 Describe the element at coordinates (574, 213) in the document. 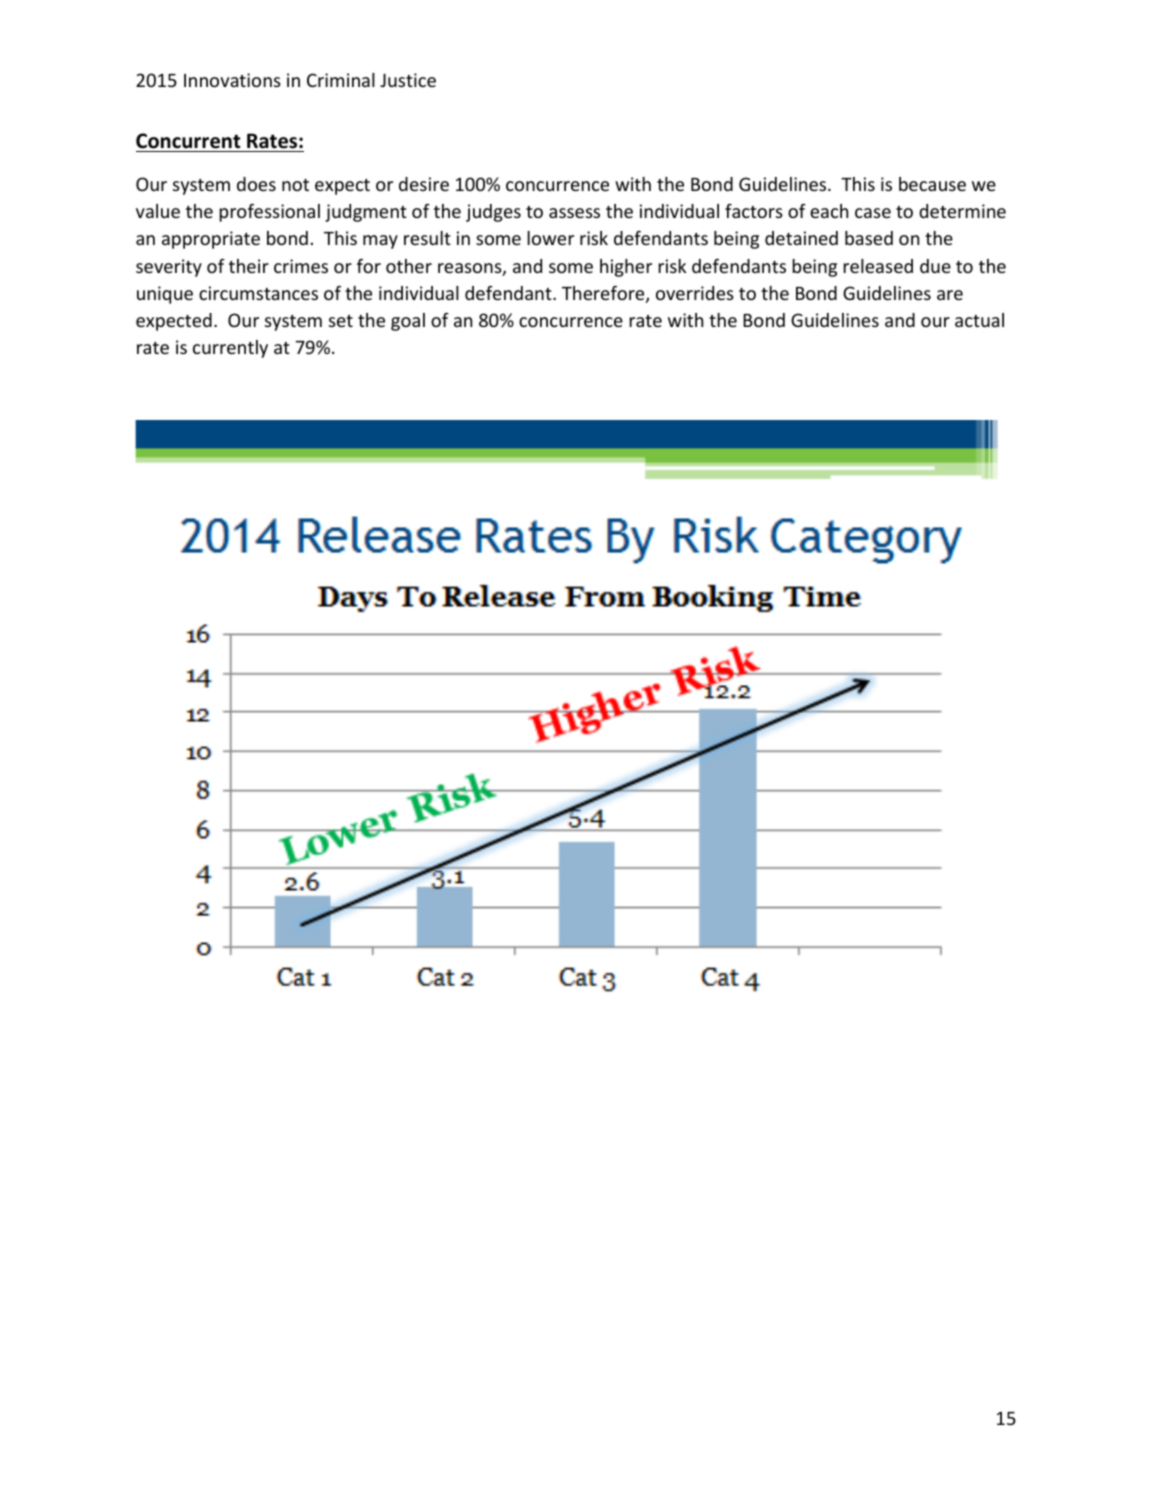

I see `assess` at that location.
